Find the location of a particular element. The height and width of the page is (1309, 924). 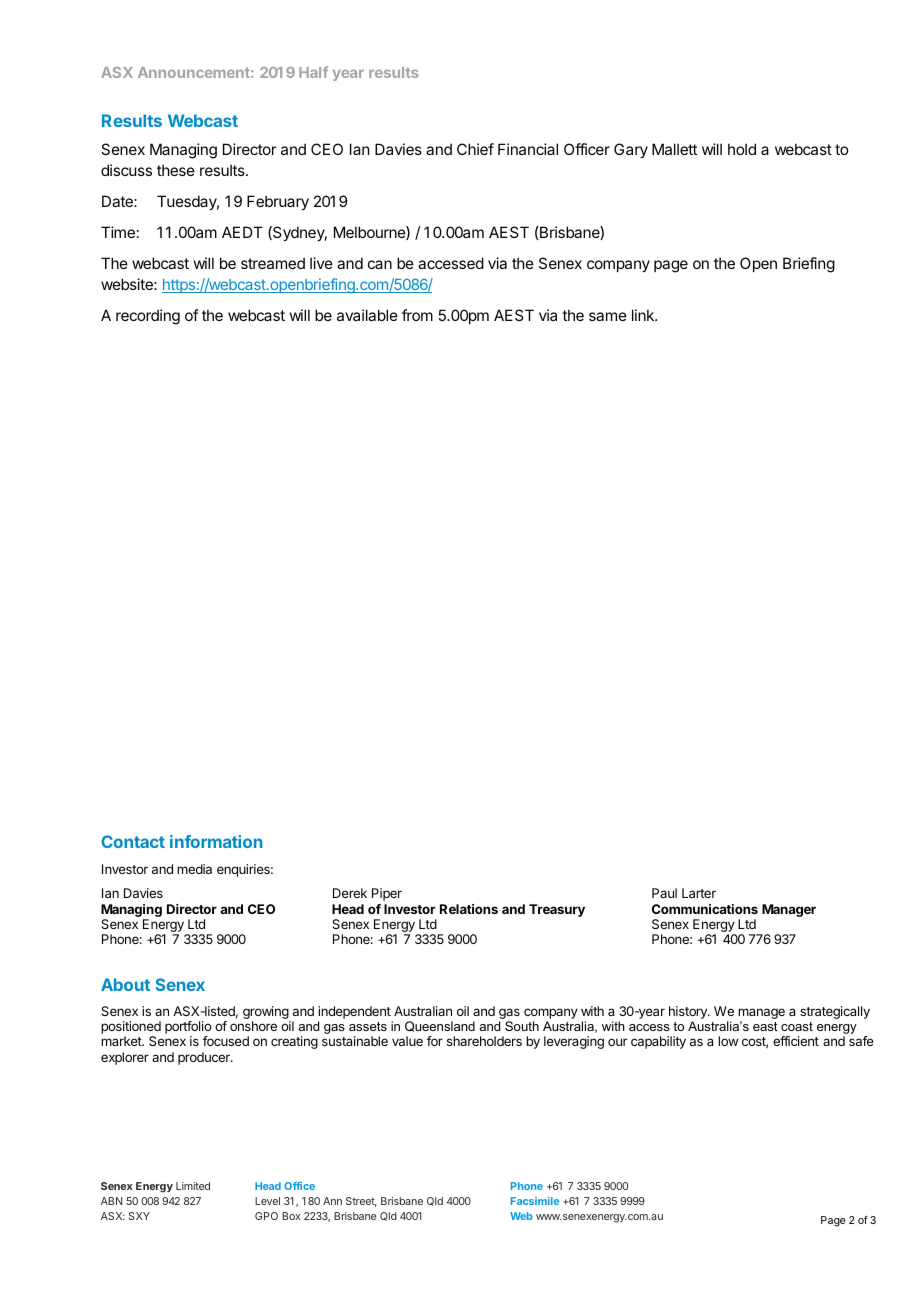

Limited is located at coordinates (193, 1186).
